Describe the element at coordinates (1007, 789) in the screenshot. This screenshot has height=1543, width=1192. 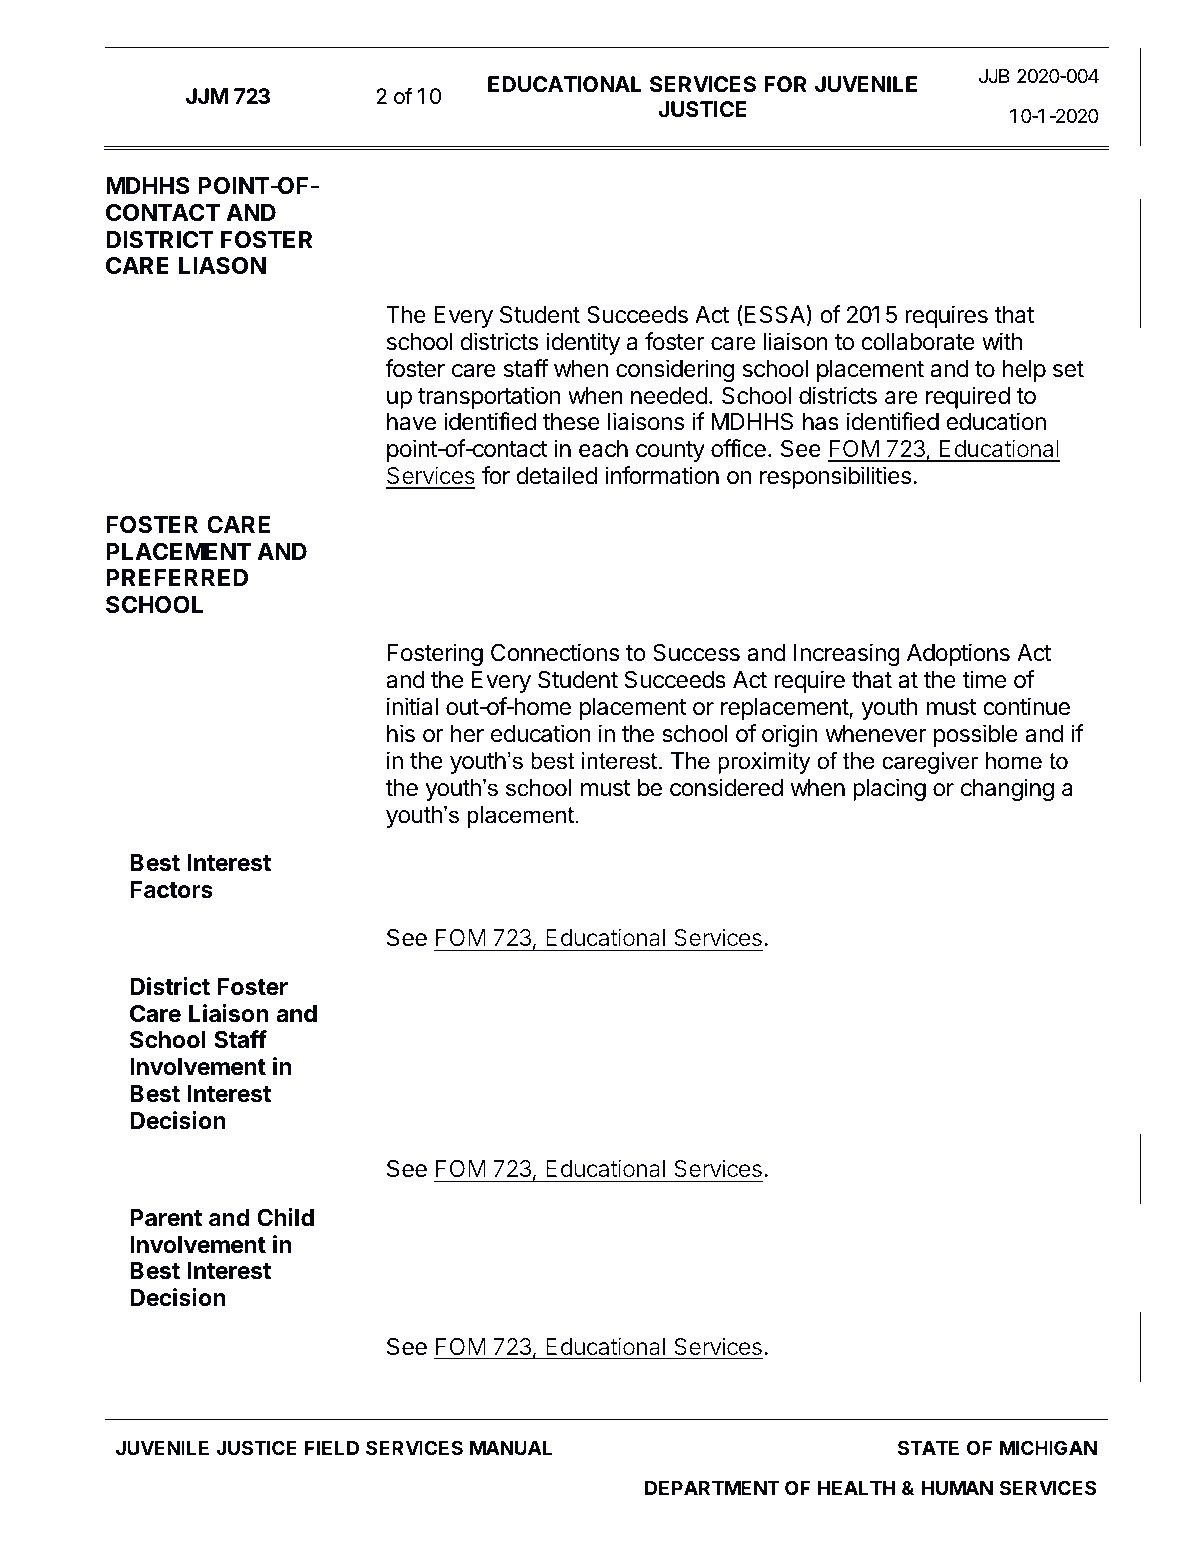
I see `changing` at that location.
